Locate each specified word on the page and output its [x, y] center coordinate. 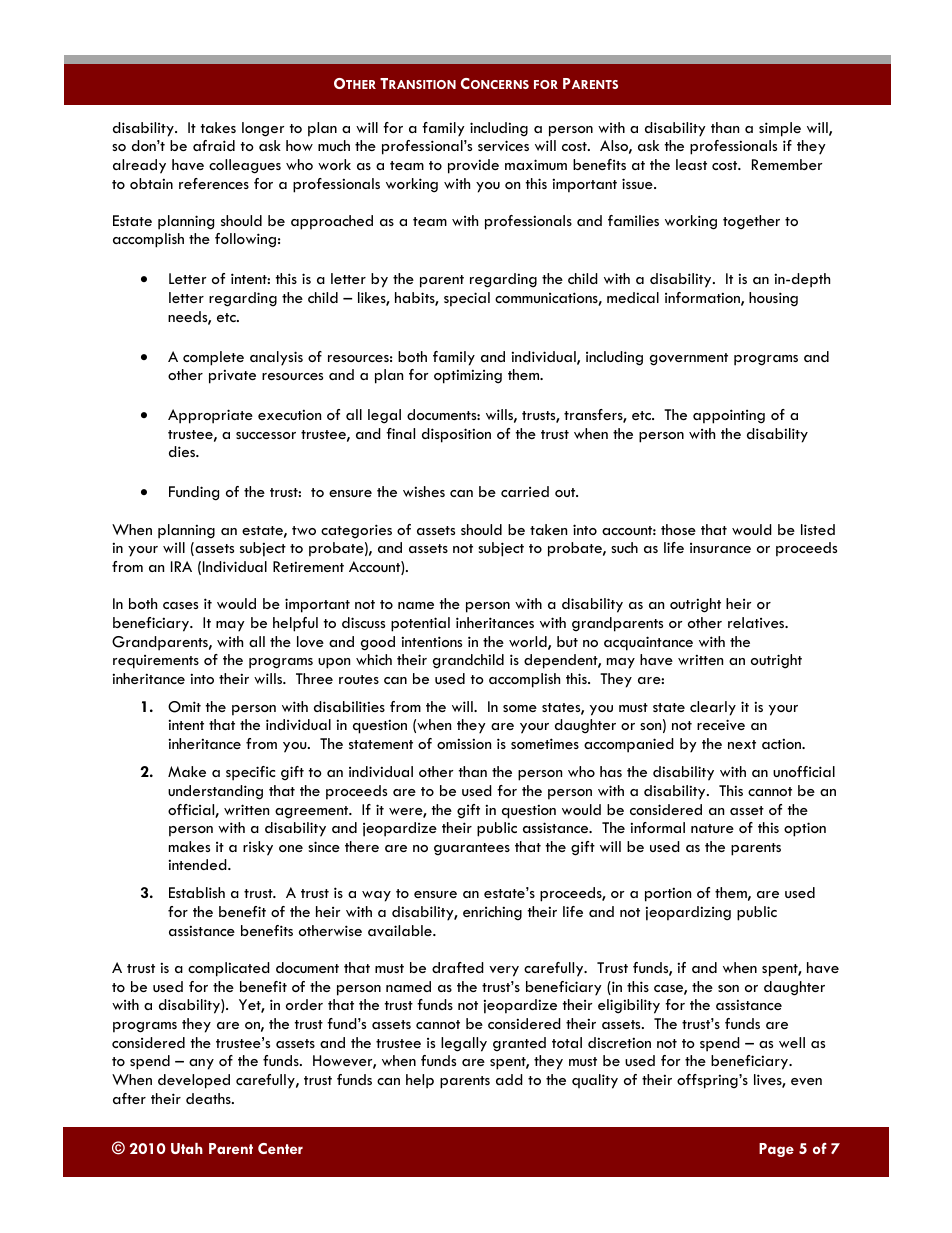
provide [473, 166]
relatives [757, 622]
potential [420, 624]
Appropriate [210, 416]
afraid [214, 145]
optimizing [468, 376]
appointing [729, 416]
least [691, 164]
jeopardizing [688, 913]
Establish [197, 892]
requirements [156, 662]
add [509, 1079]
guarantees [472, 849]
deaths [209, 1098]
